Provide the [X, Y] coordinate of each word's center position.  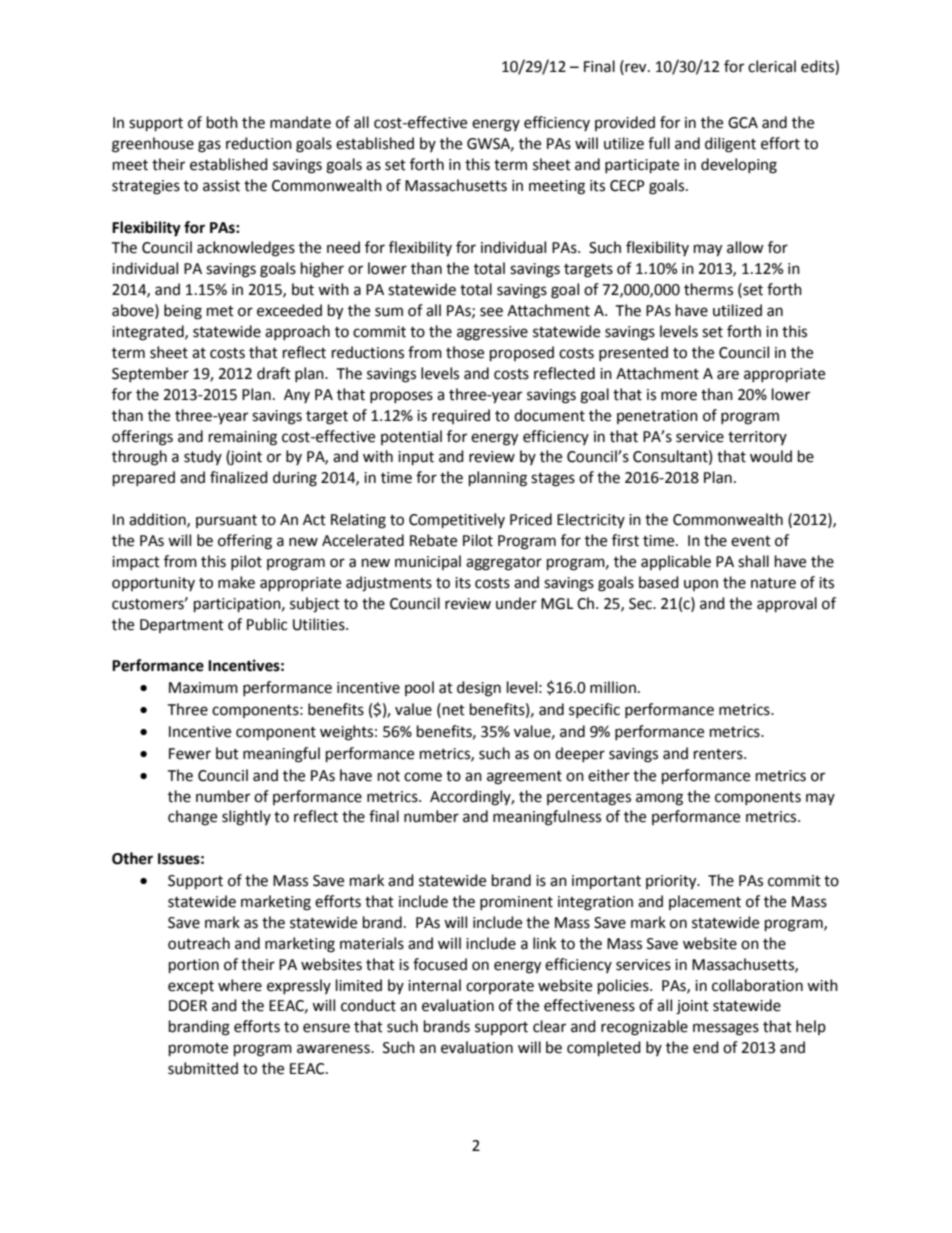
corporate [500, 987]
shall [753, 561]
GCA [743, 123]
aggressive [492, 333]
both [222, 122]
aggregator [504, 564]
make [236, 582]
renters [719, 754]
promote [198, 1050]
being [183, 312]
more [679, 396]
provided [625, 123]
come [423, 777]
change [192, 818]
